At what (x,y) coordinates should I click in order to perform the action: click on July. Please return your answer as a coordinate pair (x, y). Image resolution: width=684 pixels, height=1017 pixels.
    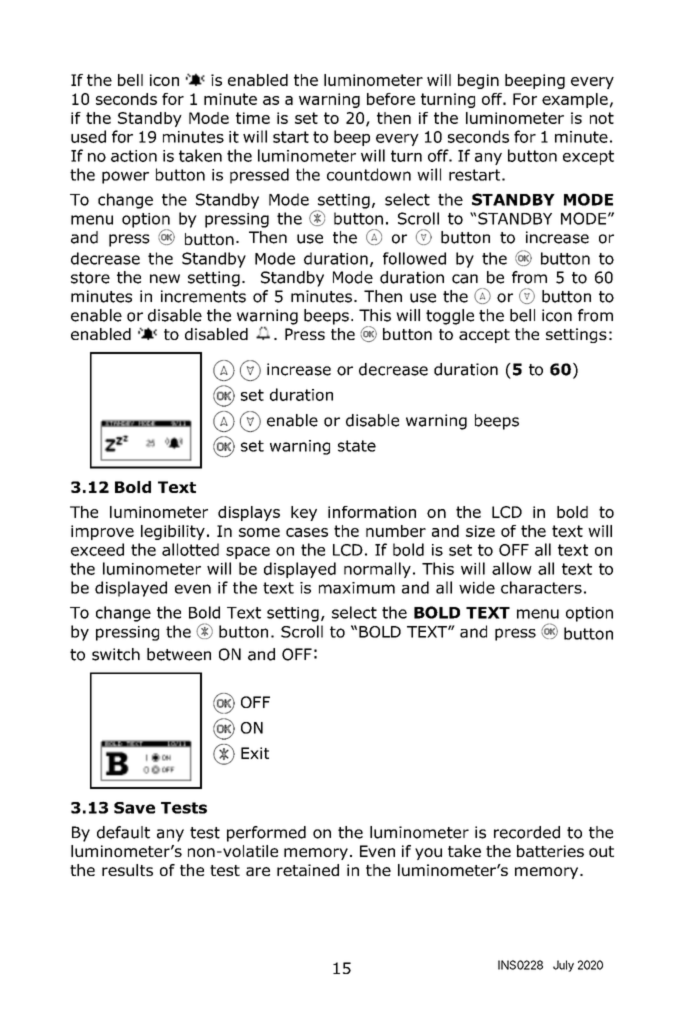
    Looking at the image, I should click on (563, 966).
